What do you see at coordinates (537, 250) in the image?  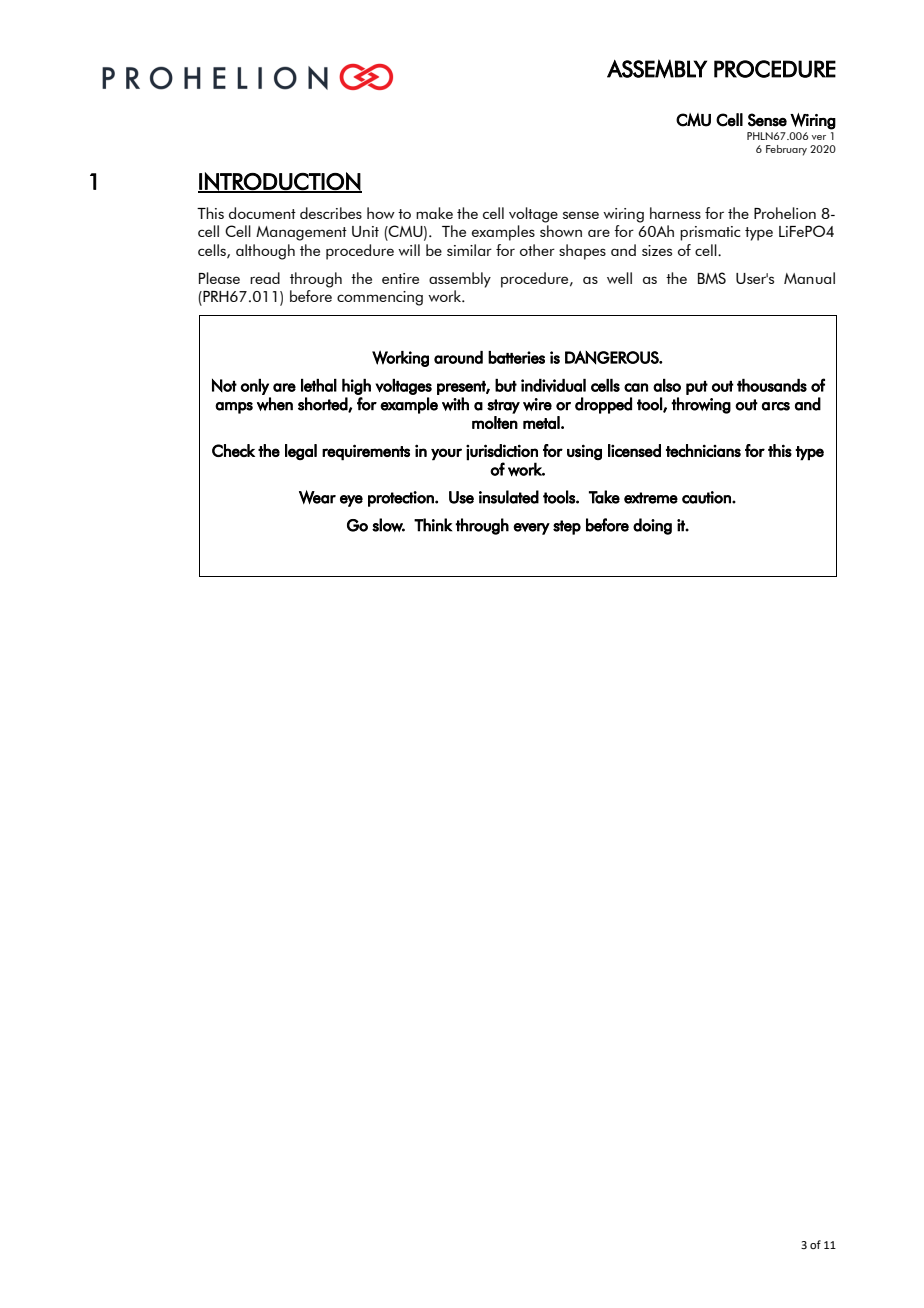 I see `other` at bounding box center [537, 250].
